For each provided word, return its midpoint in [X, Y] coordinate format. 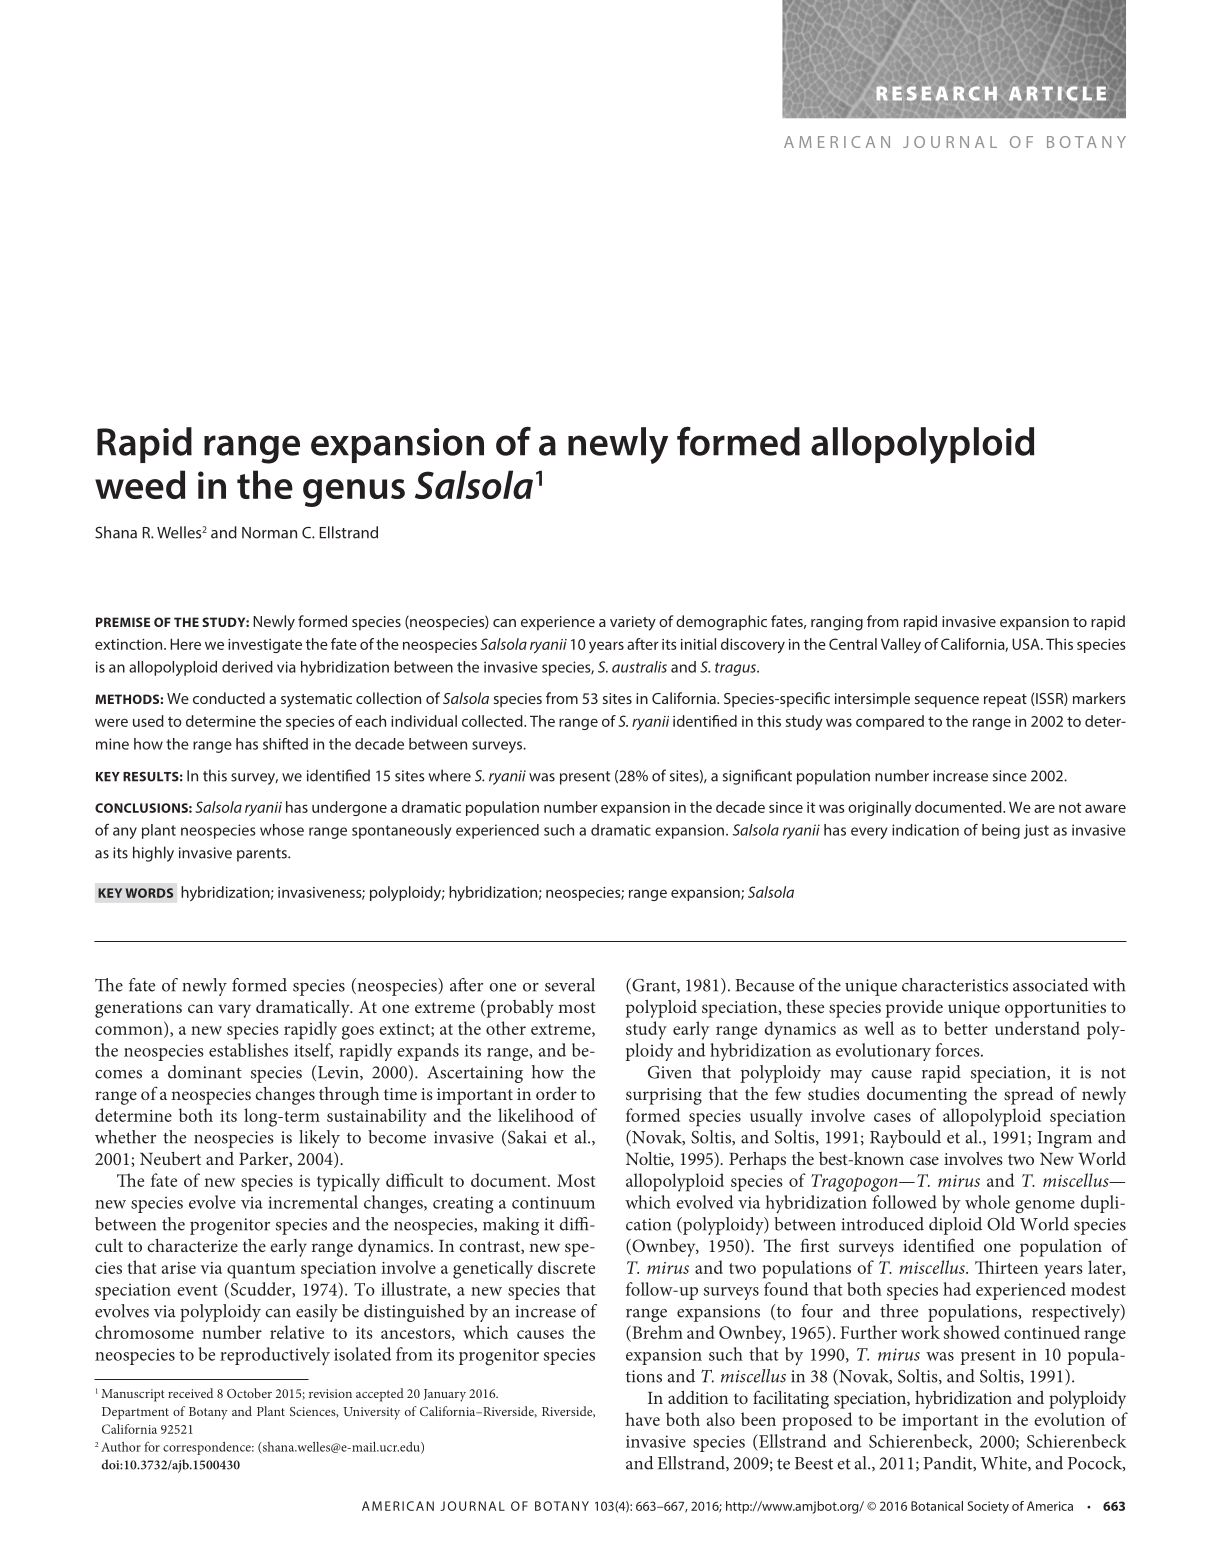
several [570, 985]
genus [354, 493]
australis [639, 667]
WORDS [149, 893]
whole [987, 1202]
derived [247, 667]
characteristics [955, 985]
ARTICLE [1057, 93]
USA [1027, 644]
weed [140, 484]
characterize [192, 1245]
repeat [1005, 700]
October [249, 1393]
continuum [553, 1202]
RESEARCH [936, 93]
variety [633, 623]
